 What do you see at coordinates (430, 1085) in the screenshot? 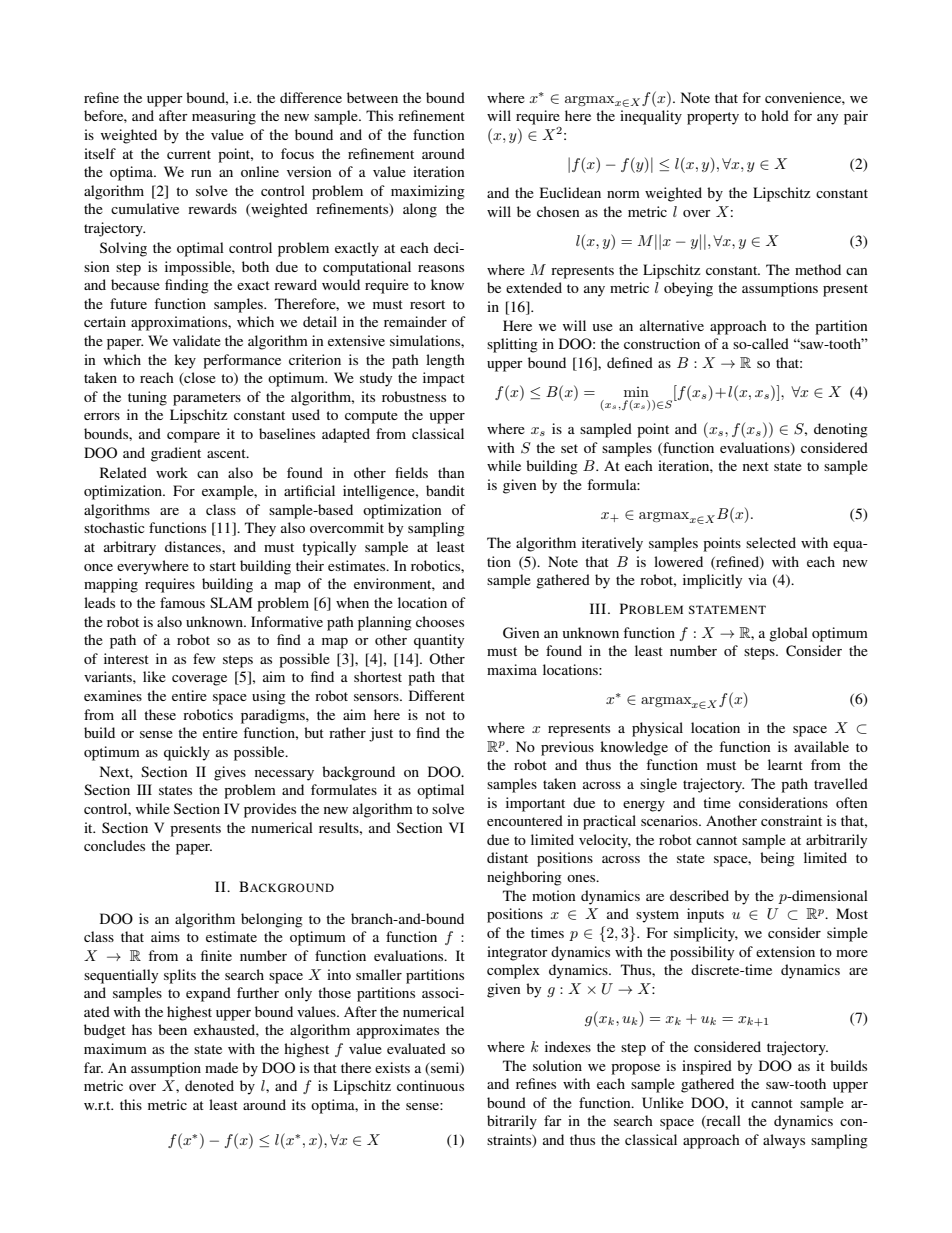
I see `continuous` at bounding box center [430, 1085].
